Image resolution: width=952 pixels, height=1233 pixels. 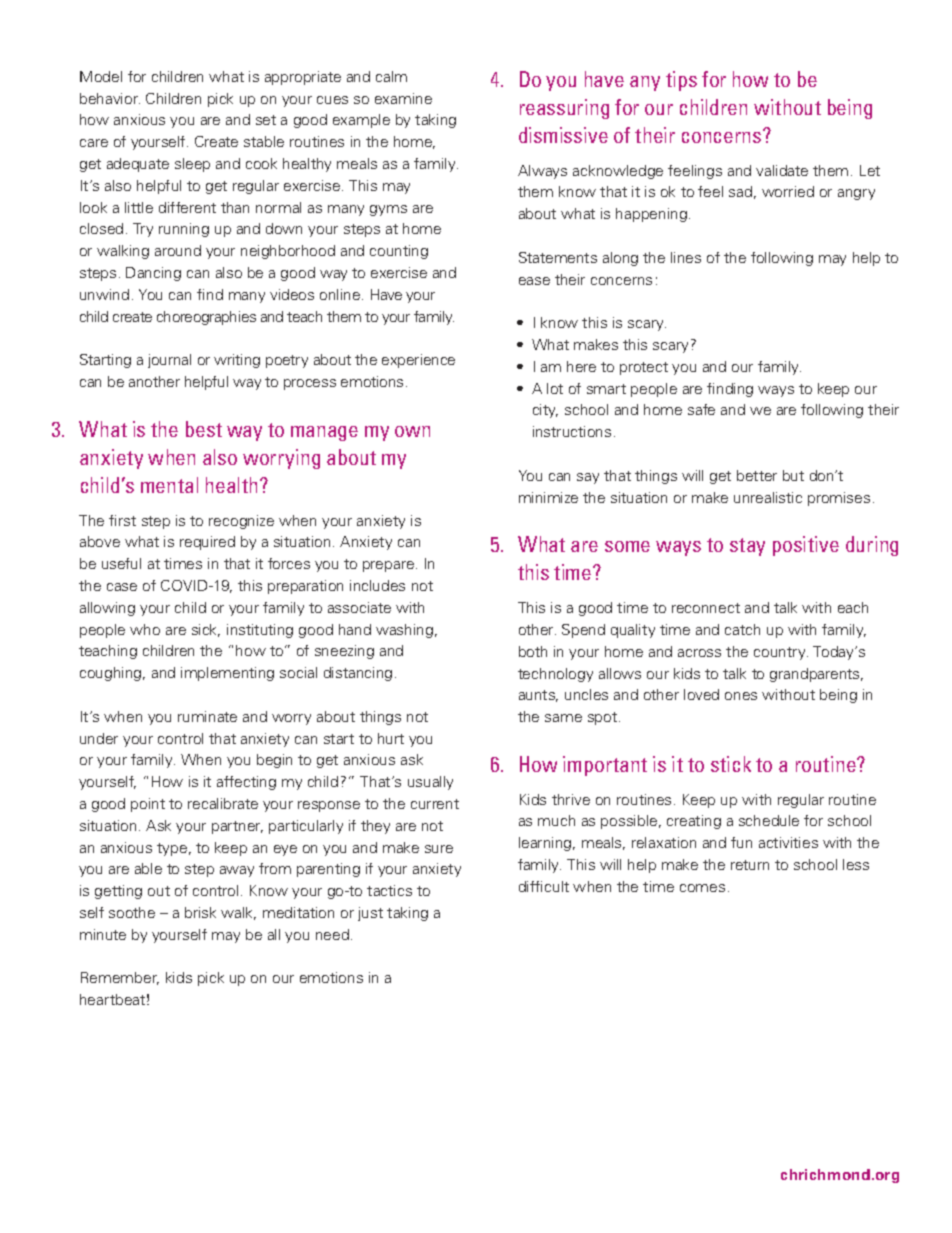 I want to click on comes, so click(x=702, y=888).
